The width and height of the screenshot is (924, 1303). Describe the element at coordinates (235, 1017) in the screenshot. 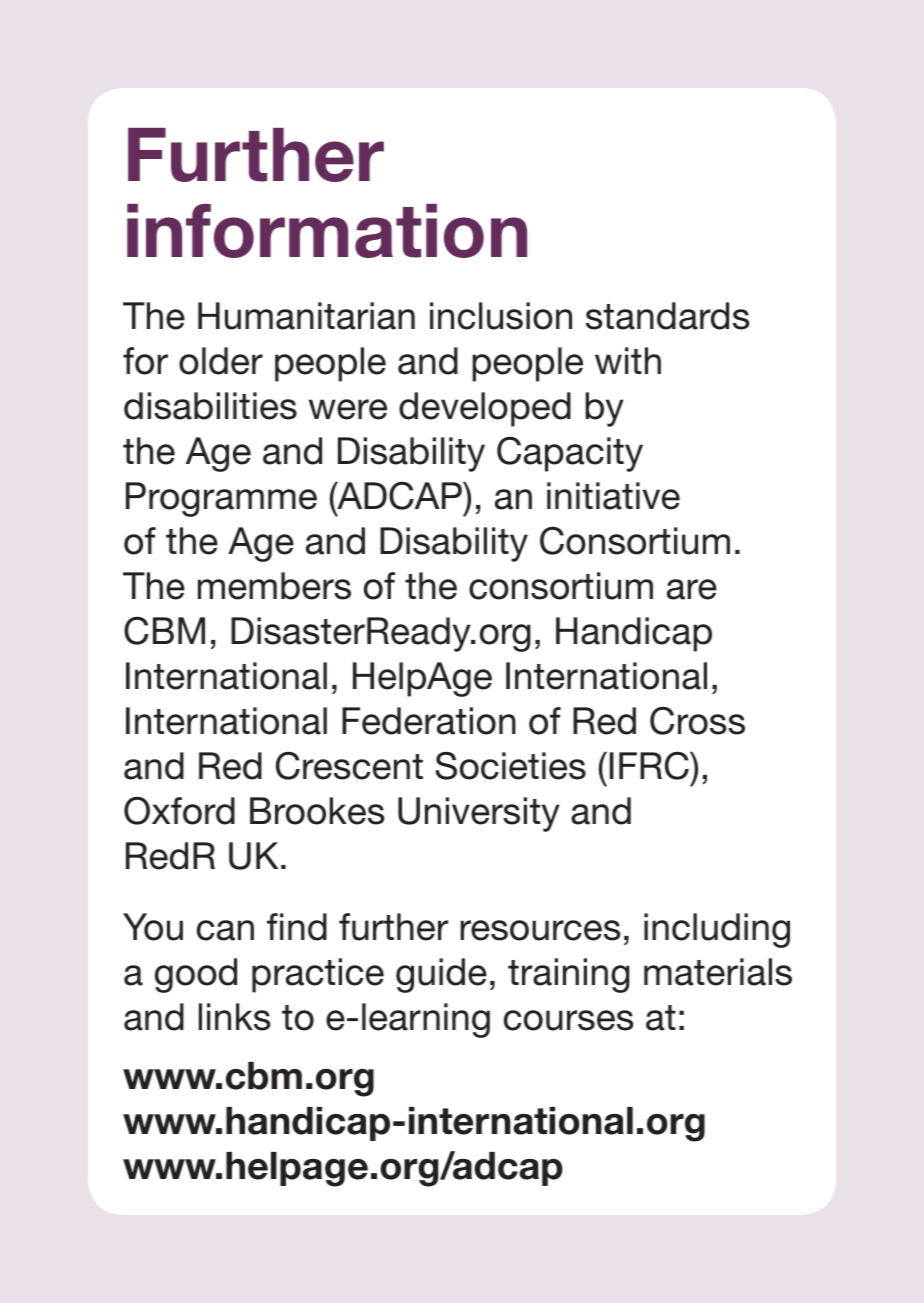

I see `links` at that location.
